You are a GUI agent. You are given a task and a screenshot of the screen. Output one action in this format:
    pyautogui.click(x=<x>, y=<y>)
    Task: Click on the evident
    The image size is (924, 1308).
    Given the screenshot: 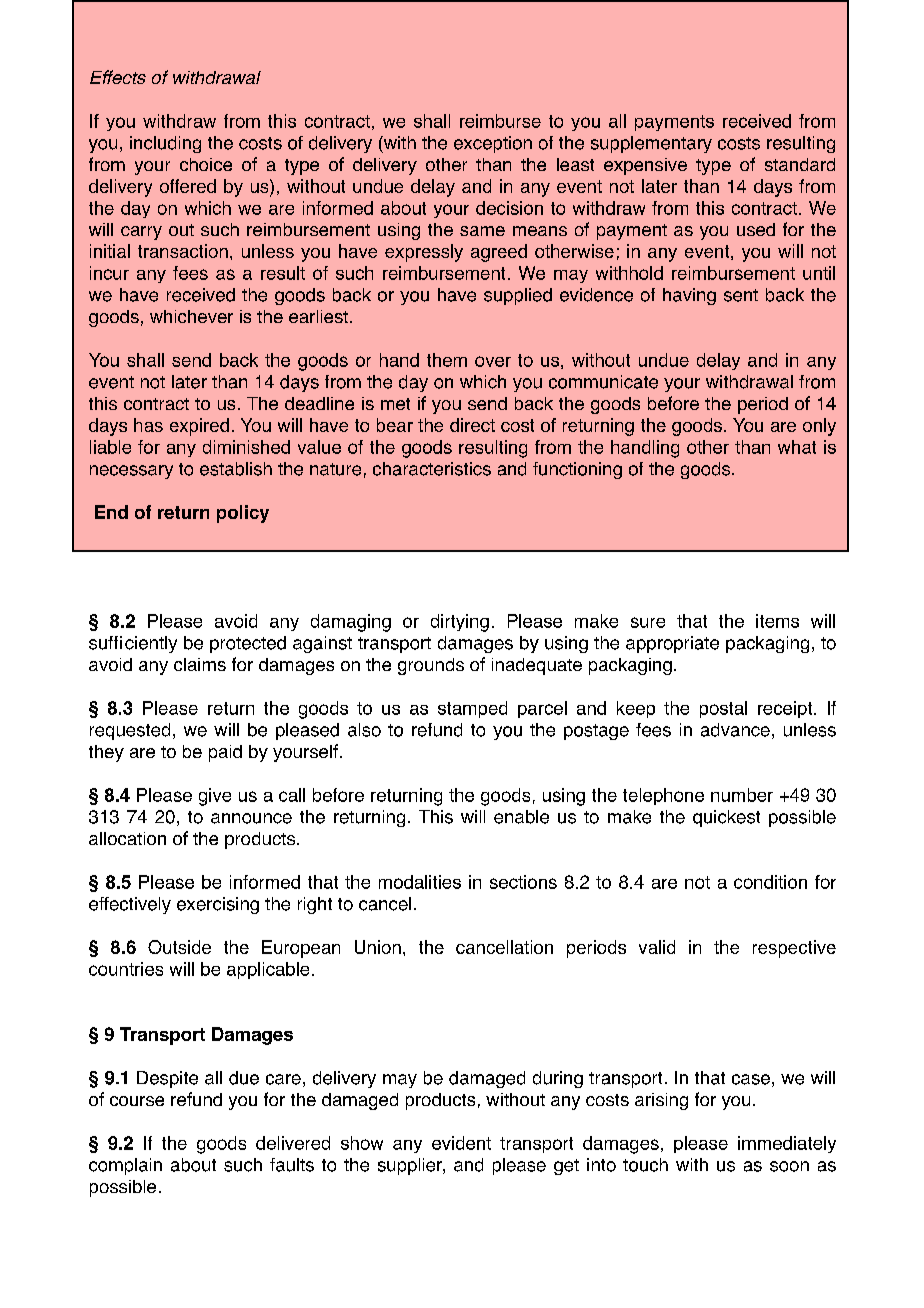 What is the action you would take?
    pyautogui.click(x=461, y=1143)
